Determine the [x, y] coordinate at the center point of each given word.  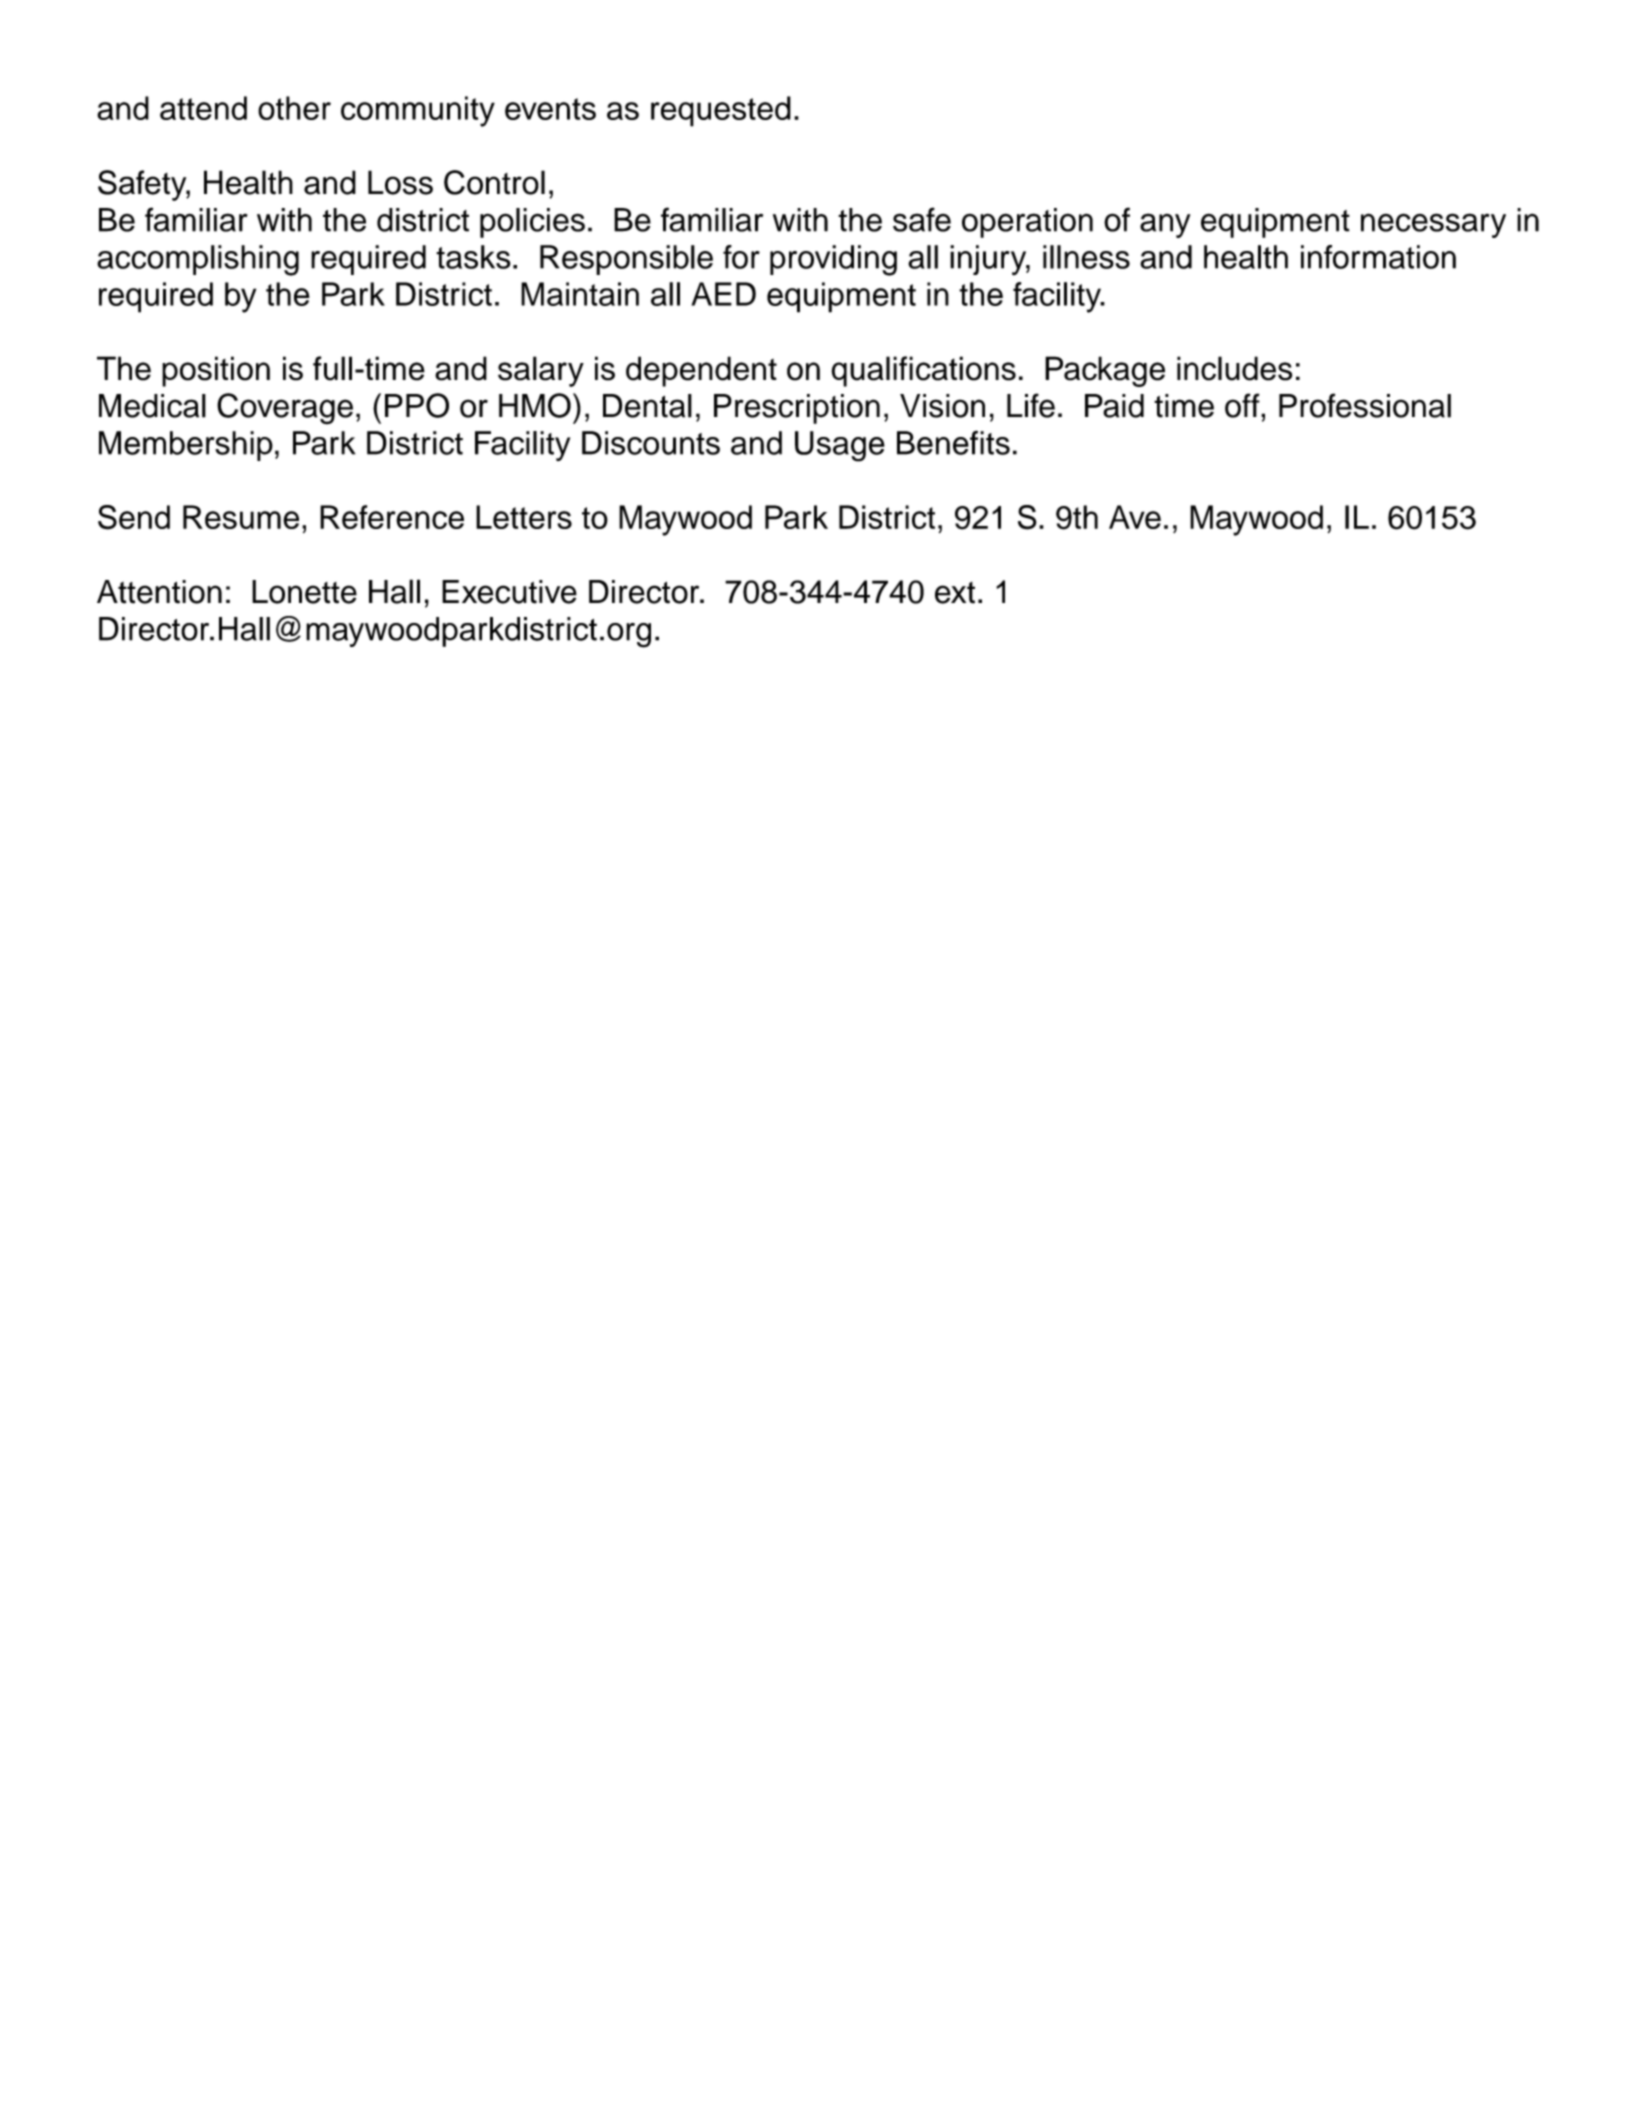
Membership [186, 446]
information [1378, 257]
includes [1234, 368]
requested [721, 111]
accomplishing [198, 260]
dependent [701, 371]
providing [833, 260]
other [294, 108]
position [216, 371]
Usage [840, 446]
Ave [1135, 517]
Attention [159, 592]
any [1165, 225]
